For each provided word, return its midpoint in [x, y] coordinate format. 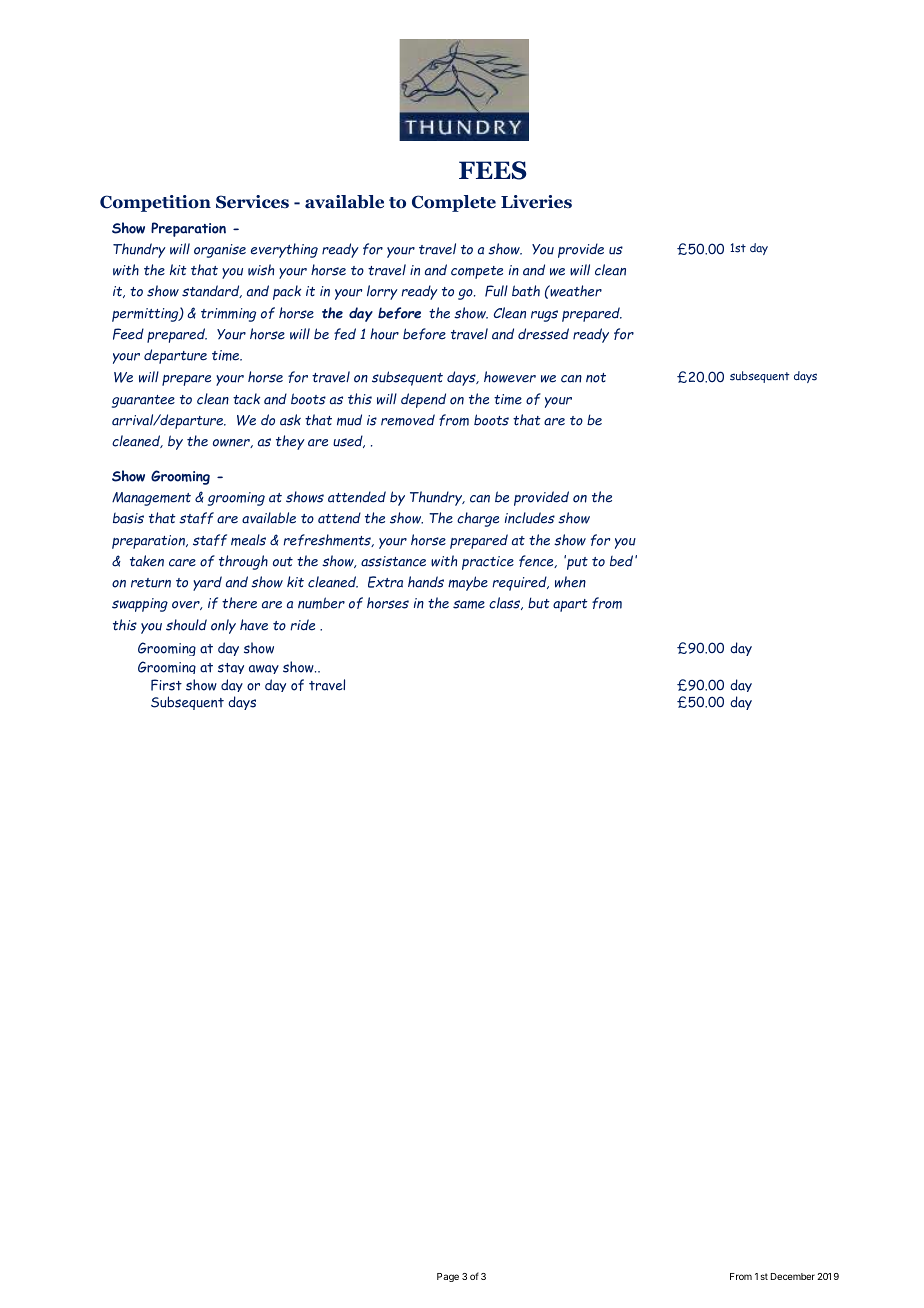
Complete [454, 203]
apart [570, 605]
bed [623, 561]
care [182, 563]
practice [488, 563]
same [469, 604]
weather [575, 291]
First [166, 685]
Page [448, 1277]
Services [252, 202]
